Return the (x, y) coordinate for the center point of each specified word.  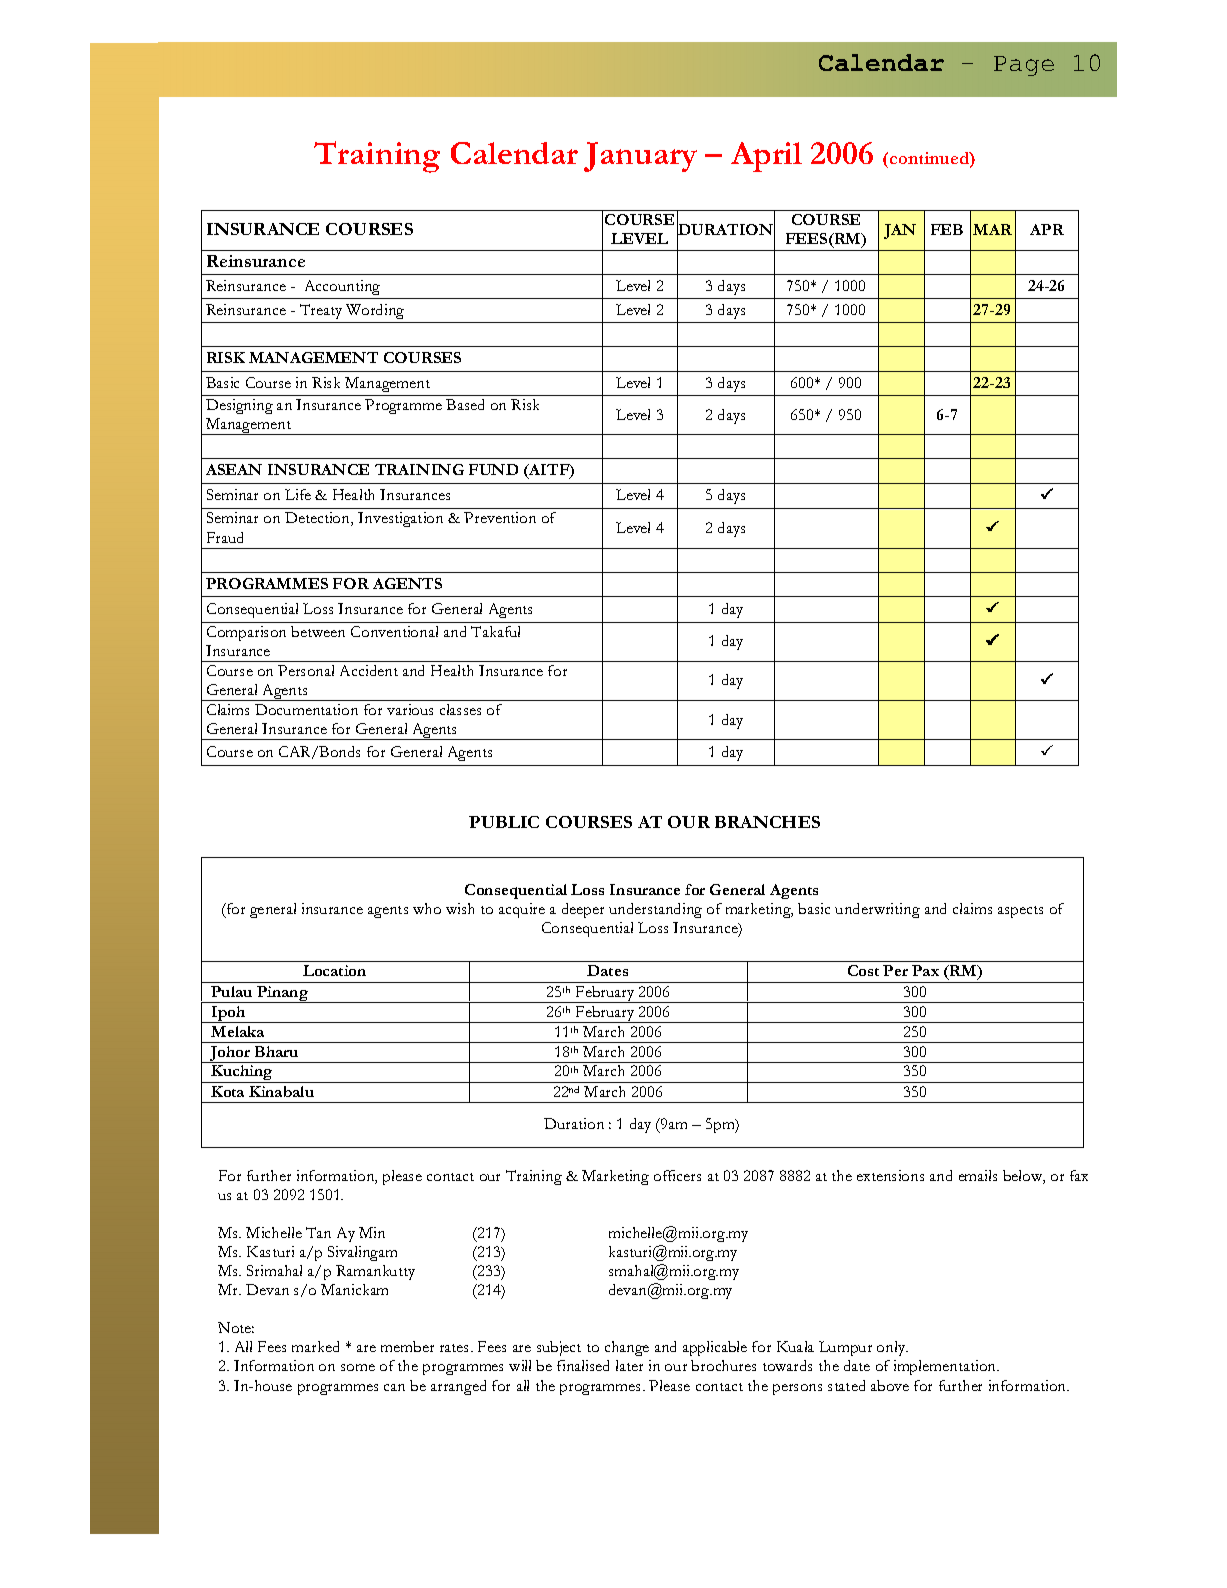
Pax (925, 970)
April (766, 157)
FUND (493, 469)
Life (298, 494)
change (627, 1348)
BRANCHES (767, 822)
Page (1024, 66)
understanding (655, 910)
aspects (1020, 912)
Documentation (306, 709)
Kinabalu (281, 1091)
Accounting (342, 287)
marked (315, 1346)
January (640, 157)
